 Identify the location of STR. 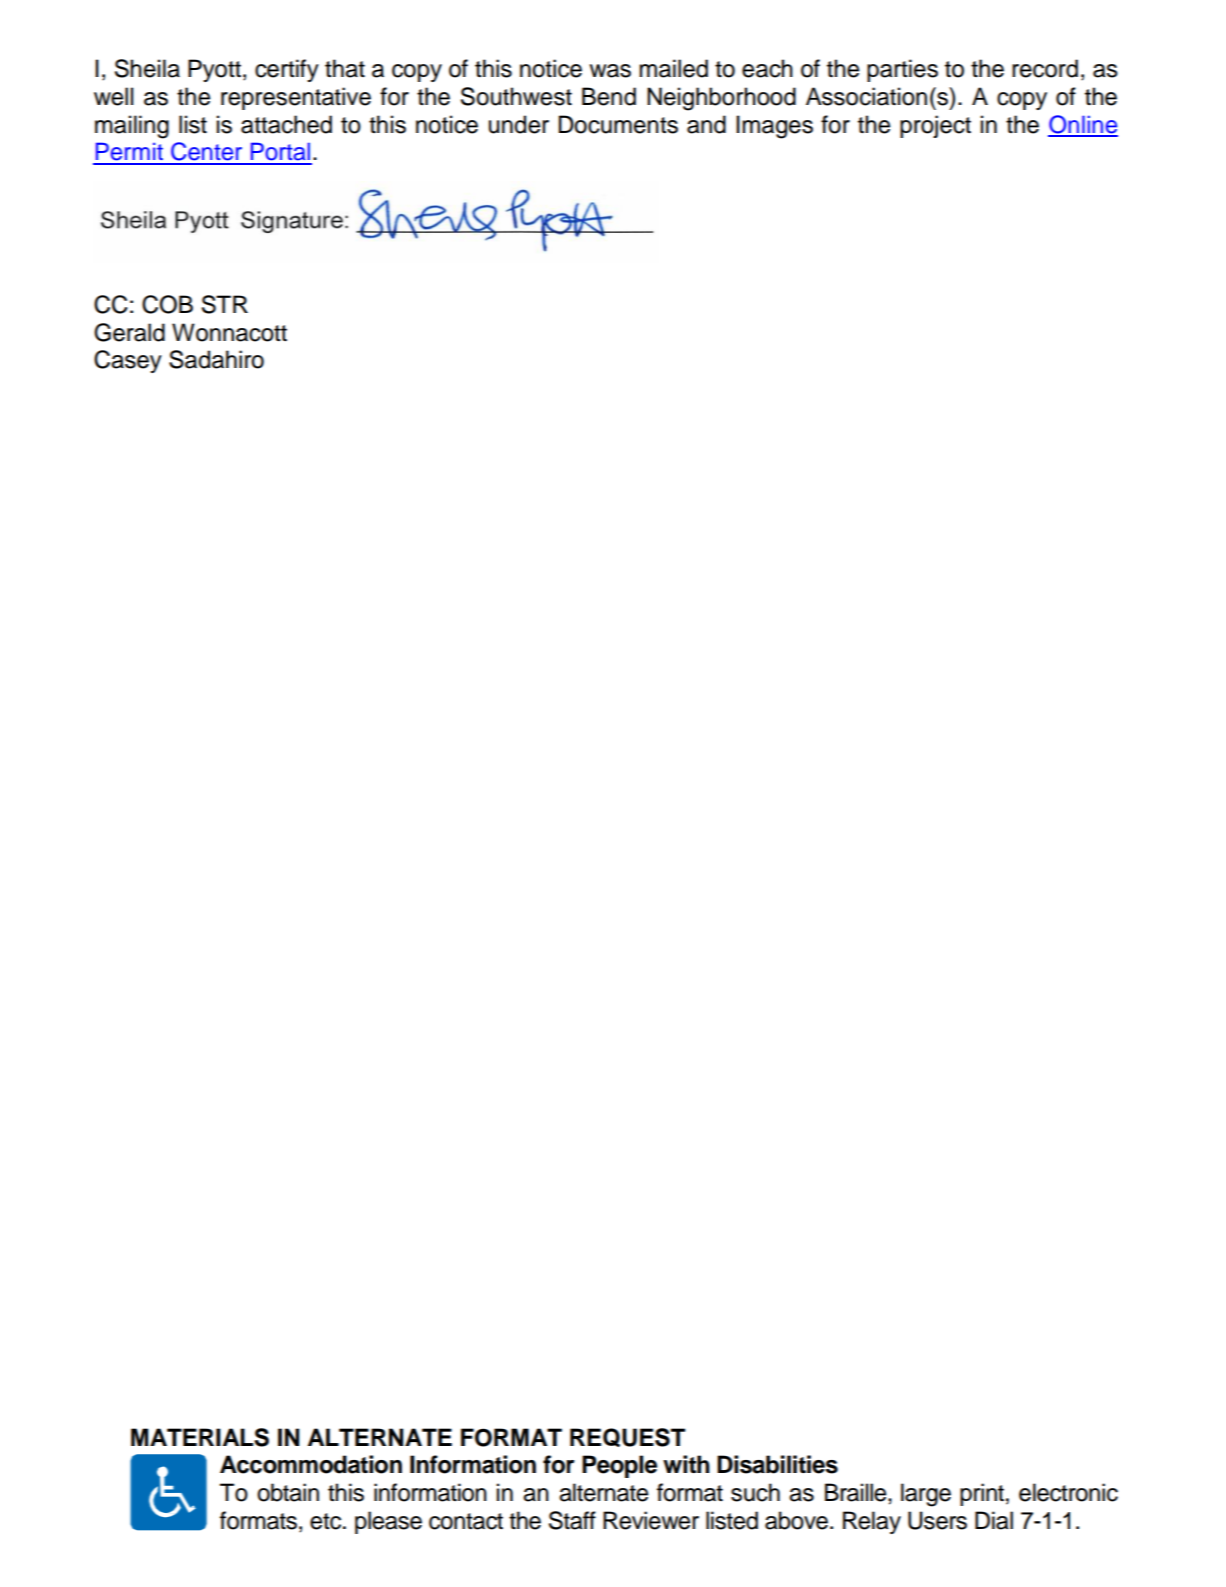
(225, 304).
